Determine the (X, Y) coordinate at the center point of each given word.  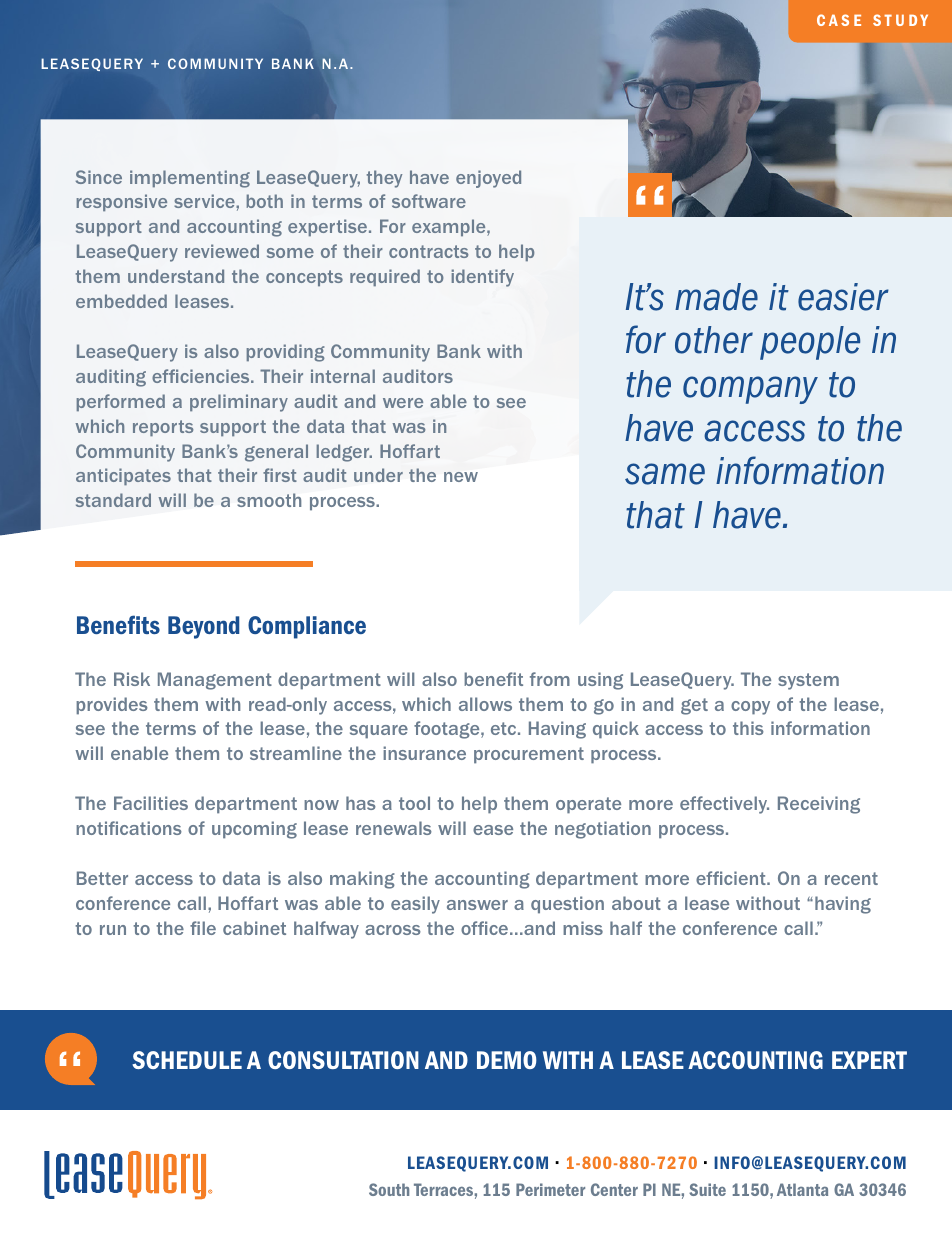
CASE (839, 20)
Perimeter (550, 1189)
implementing (190, 179)
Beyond (203, 627)
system (808, 681)
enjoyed (488, 179)
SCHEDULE (187, 1060)
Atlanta (802, 1189)
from (550, 679)
